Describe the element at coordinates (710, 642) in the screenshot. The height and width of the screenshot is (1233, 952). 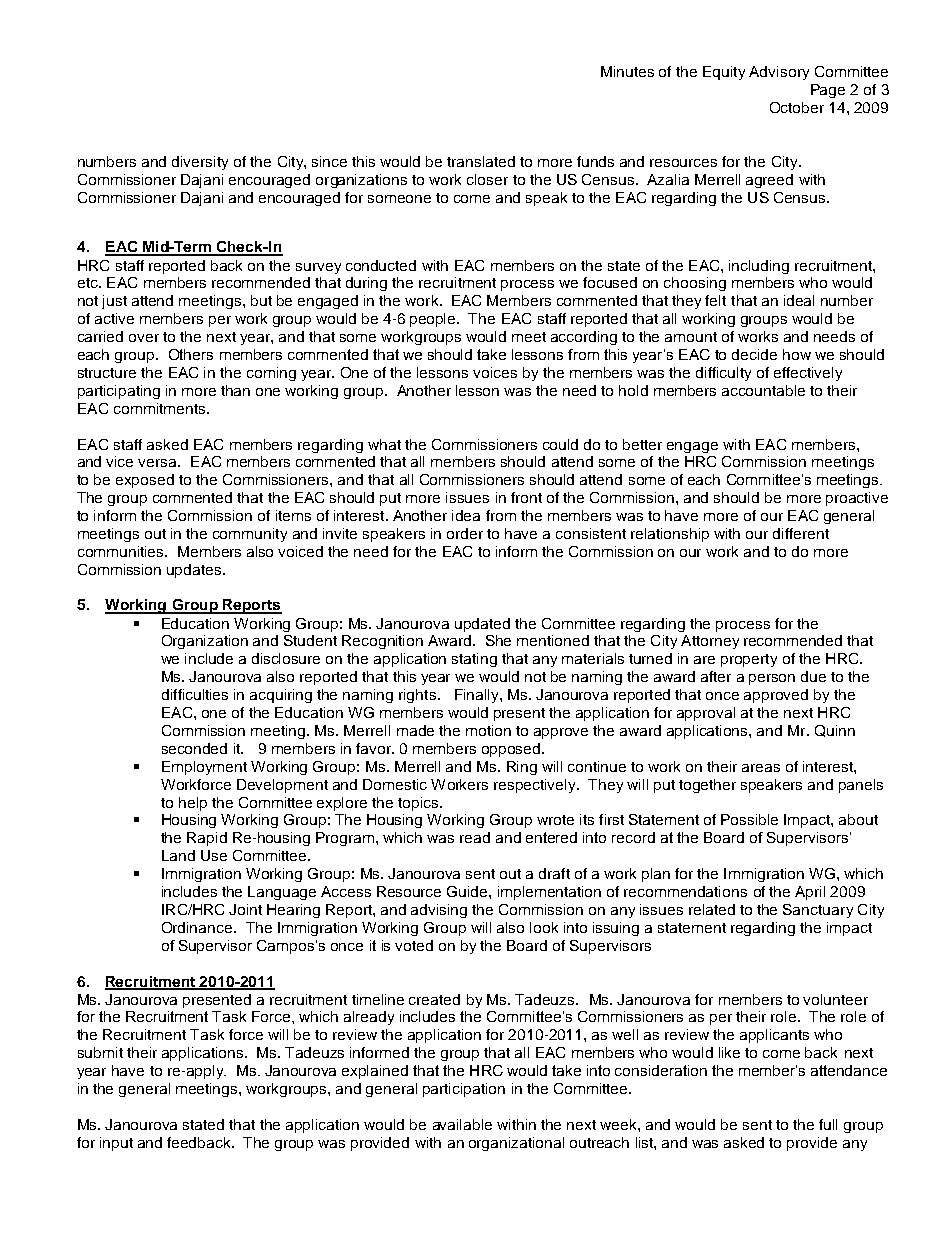
I see `Attorney` at that location.
